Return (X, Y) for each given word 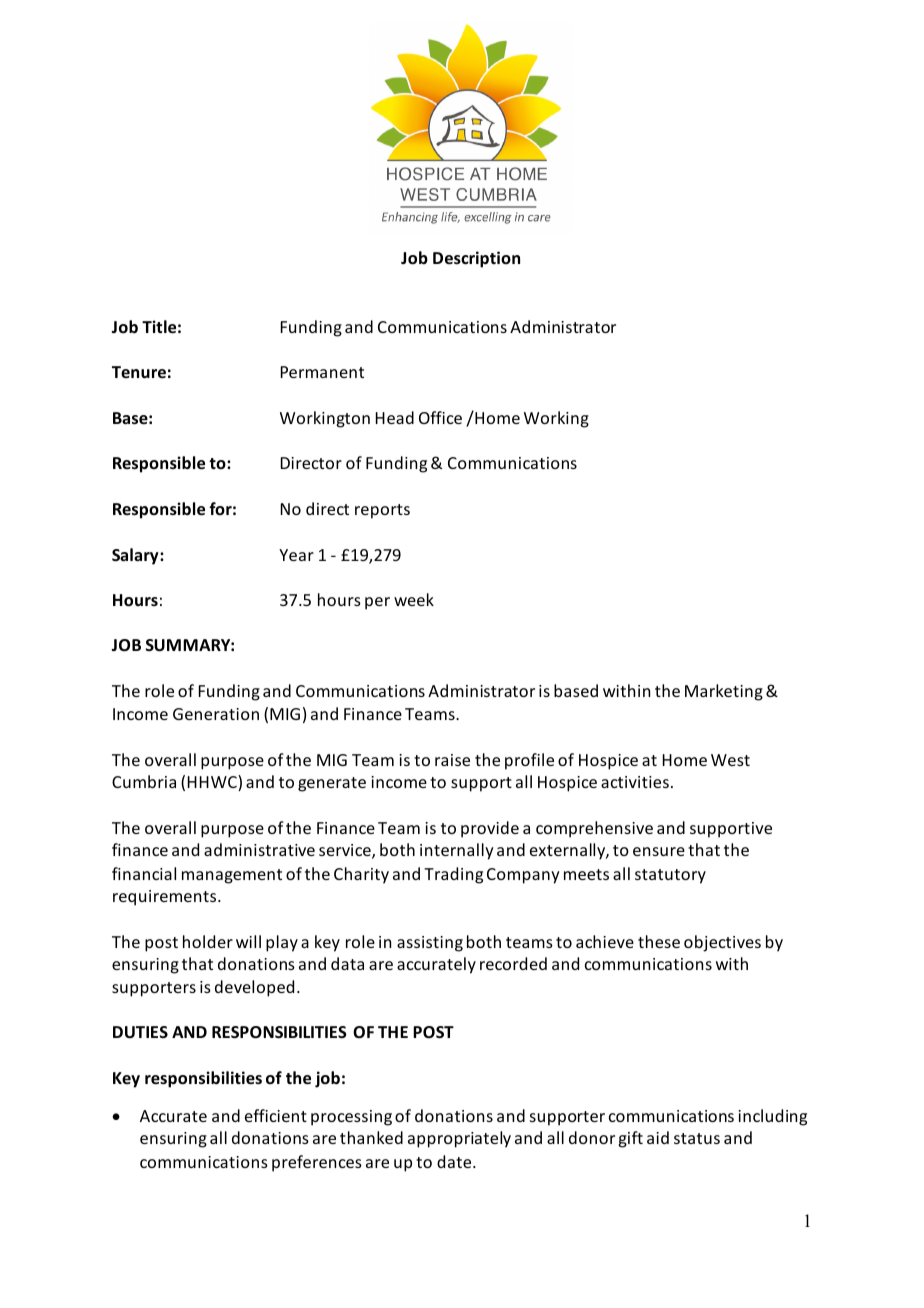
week (414, 599)
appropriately (459, 1139)
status (697, 1138)
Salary (136, 556)
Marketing (724, 692)
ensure (659, 851)
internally (457, 851)
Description (476, 259)
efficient (276, 1115)
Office (440, 417)
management (232, 876)
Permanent (322, 372)
